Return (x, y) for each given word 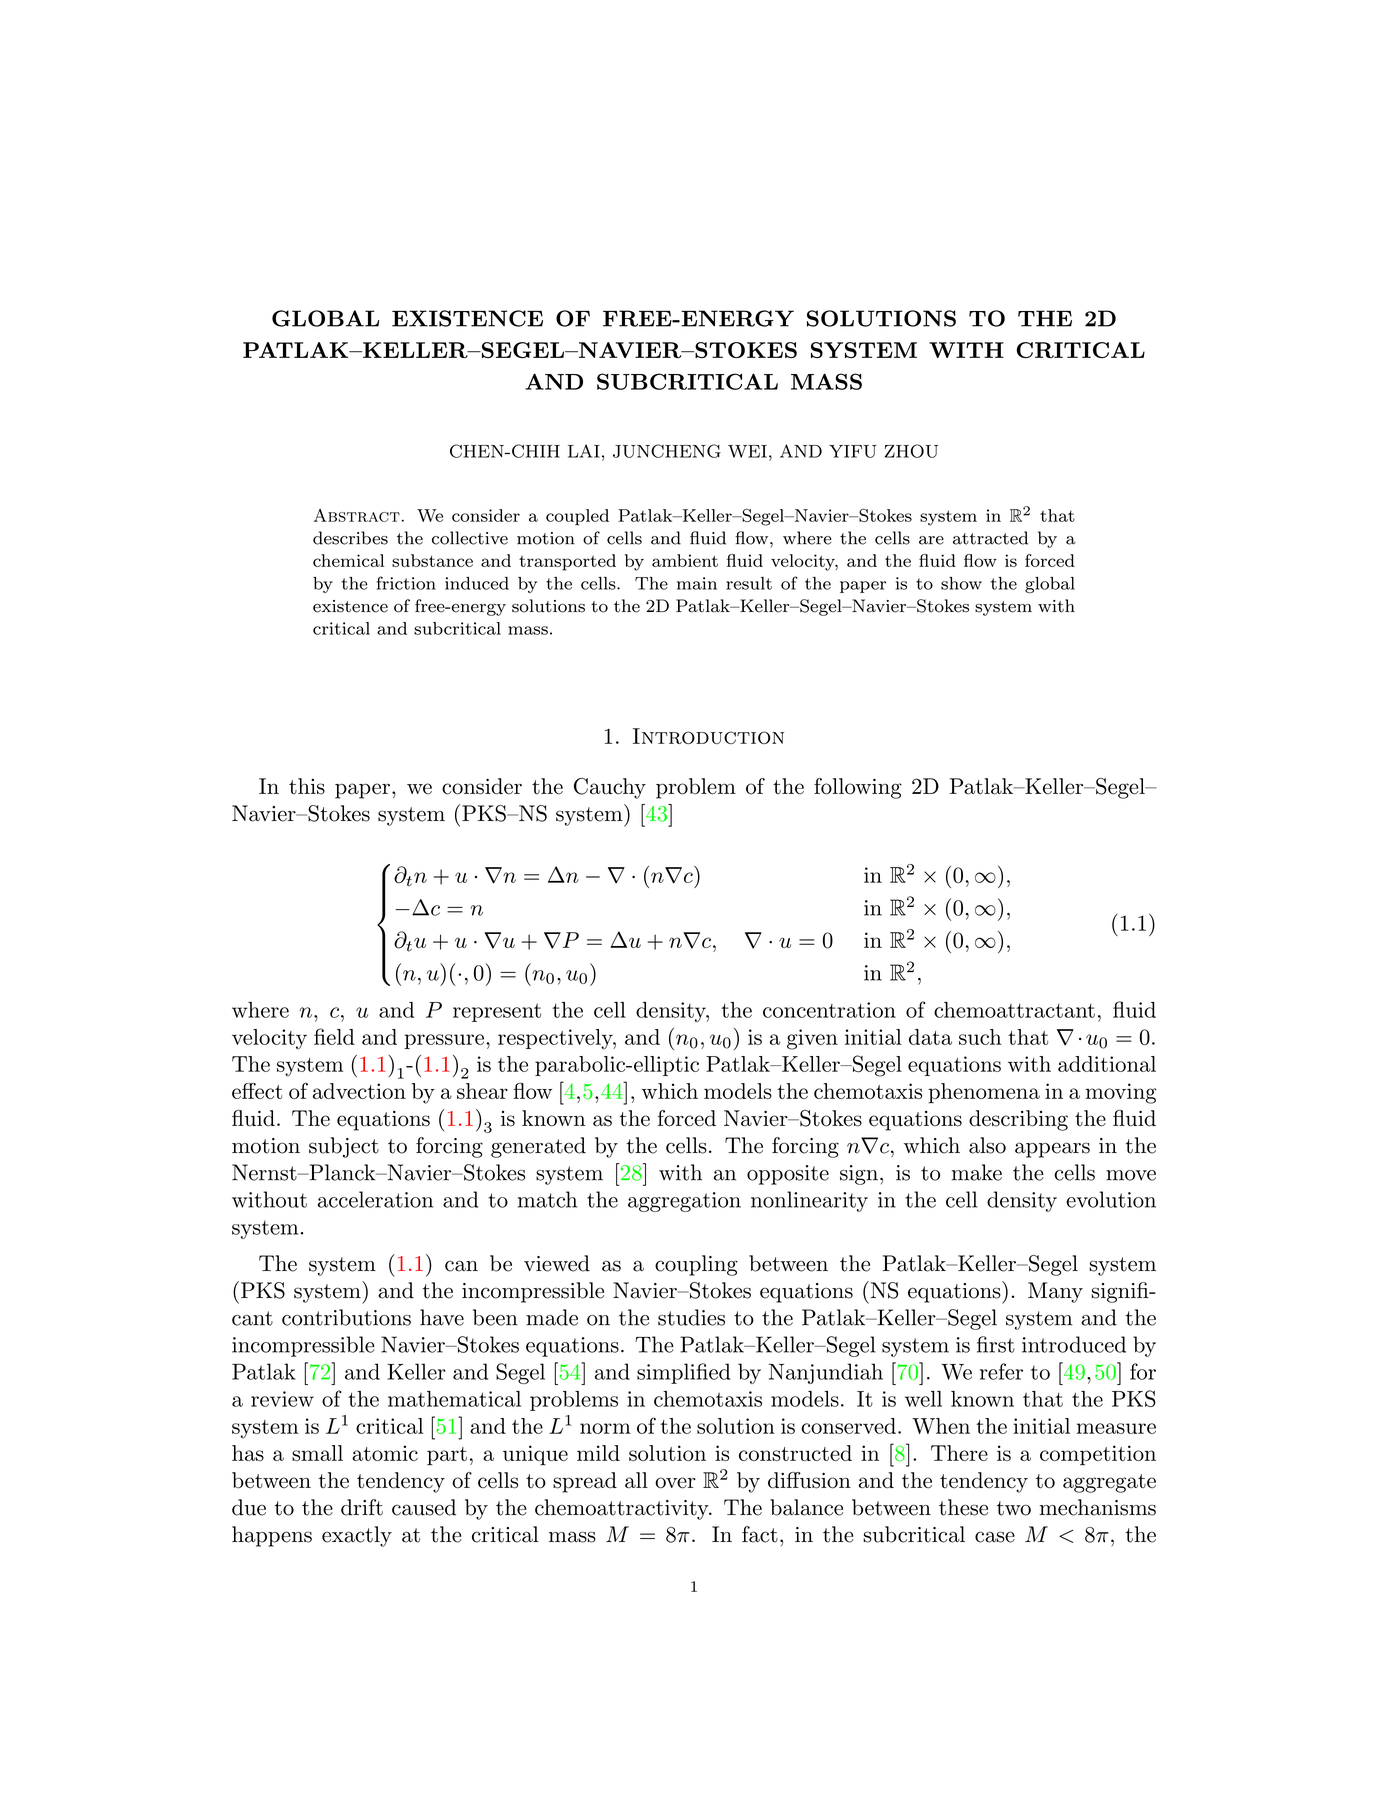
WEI (747, 451)
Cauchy (610, 788)
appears (1052, 1150)
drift (362, 1507)
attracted (990, 538)
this (307, 786)
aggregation (684, 1202)
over (675, 1483)
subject (344, 1147)
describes (350, 538)
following (858, 788)
